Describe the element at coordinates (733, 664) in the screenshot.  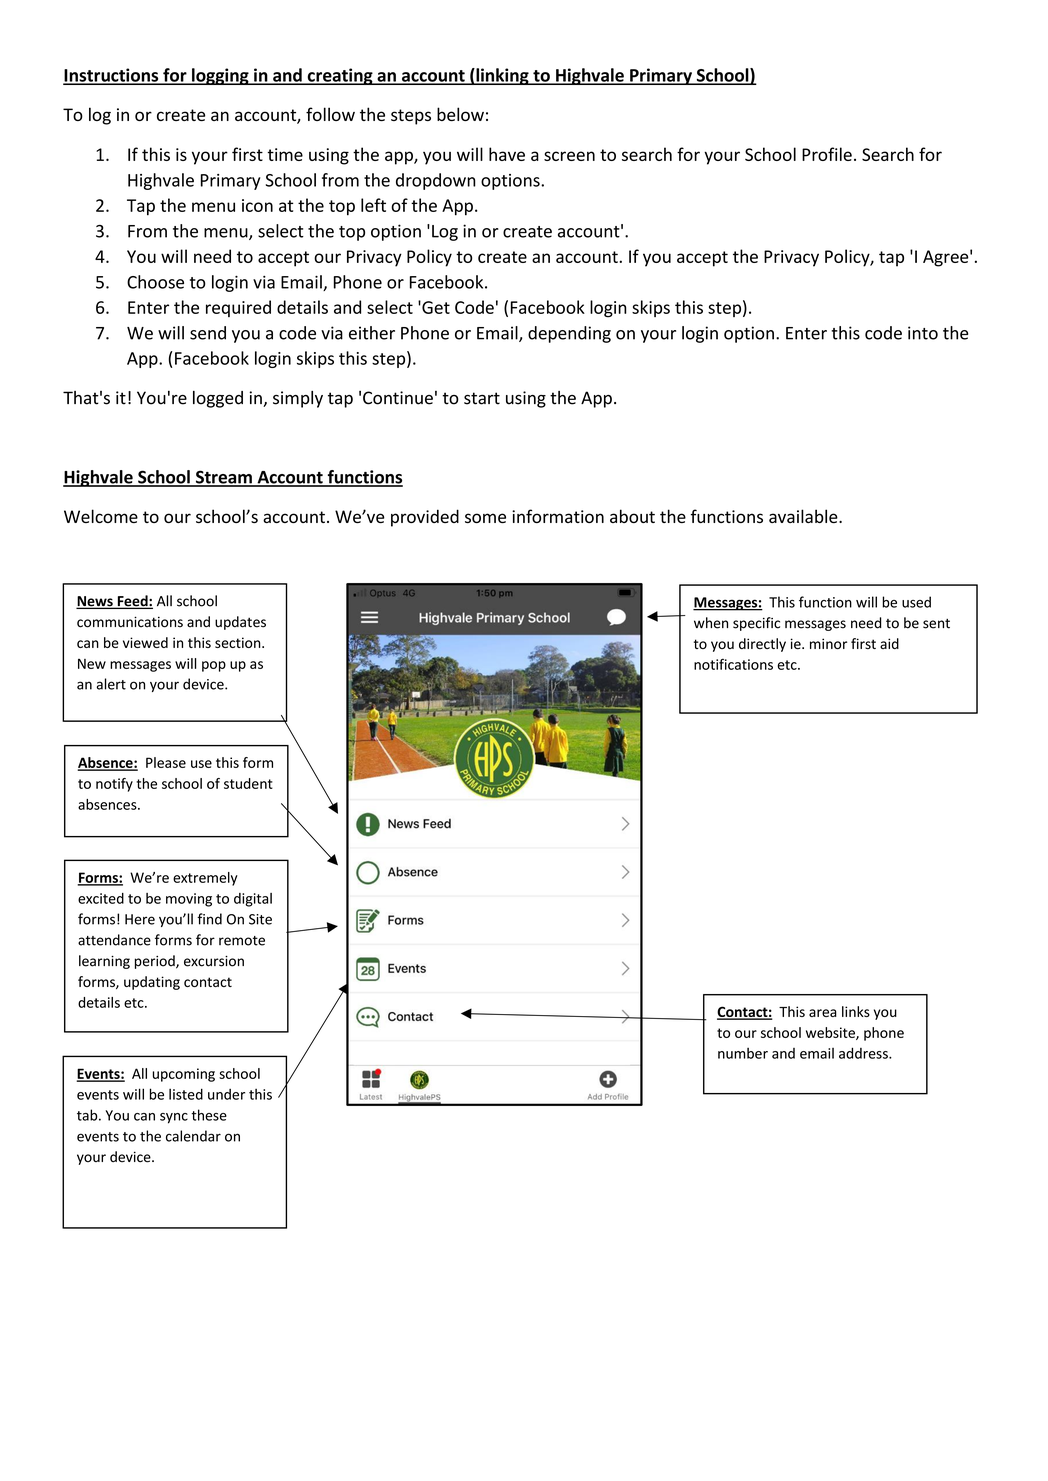
I see `notifications` at that location.
